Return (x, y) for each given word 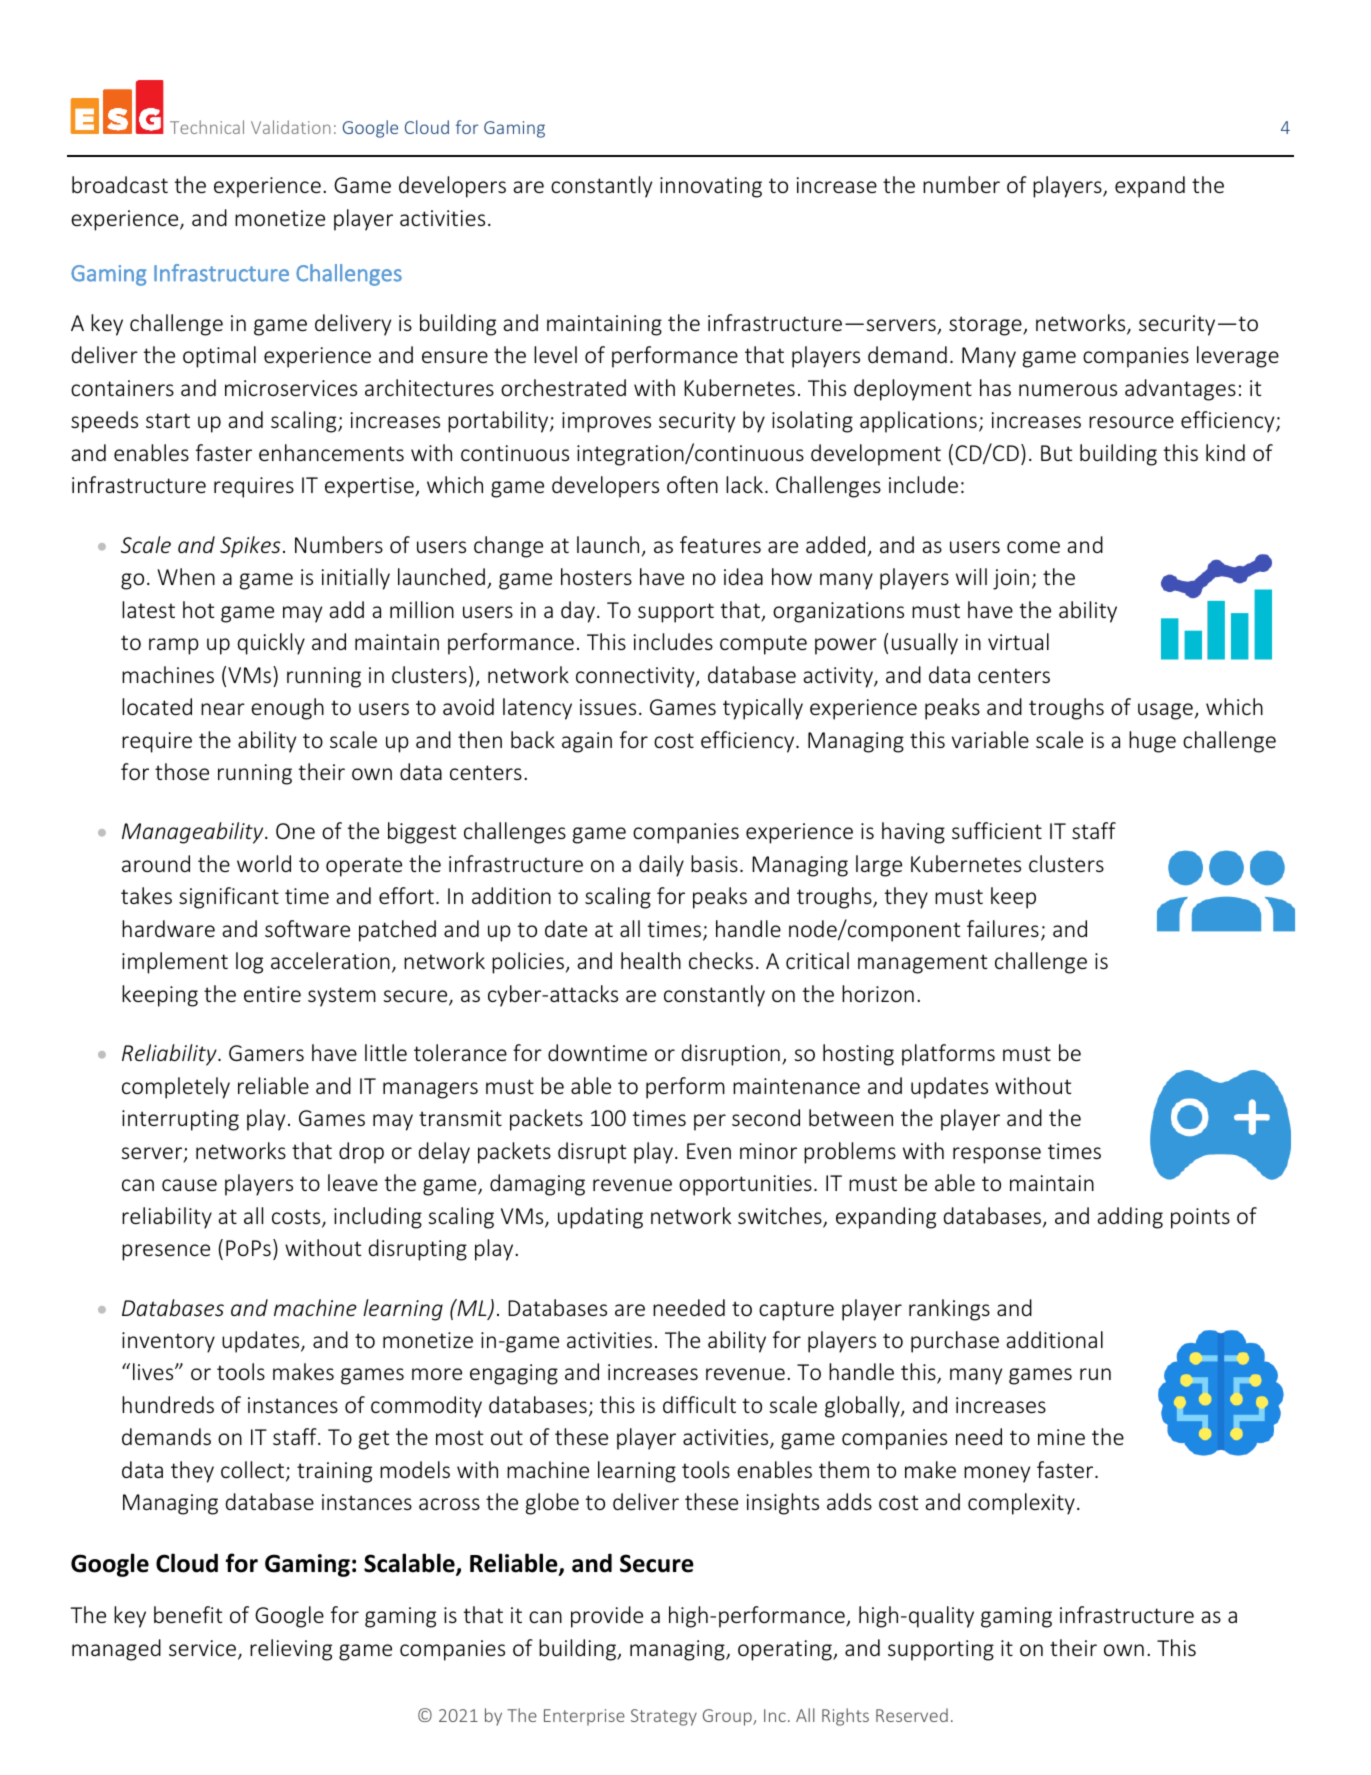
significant (229, 898)
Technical (207, 127)
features (720, 544)
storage (986, 326)
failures (1003, 928)
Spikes (250, 547)
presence (166, 1252)
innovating (711, 187)
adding (1130, 1218)
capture (796, 1311)
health (651, 960)
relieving (291, 1650)
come (1033, 547)
